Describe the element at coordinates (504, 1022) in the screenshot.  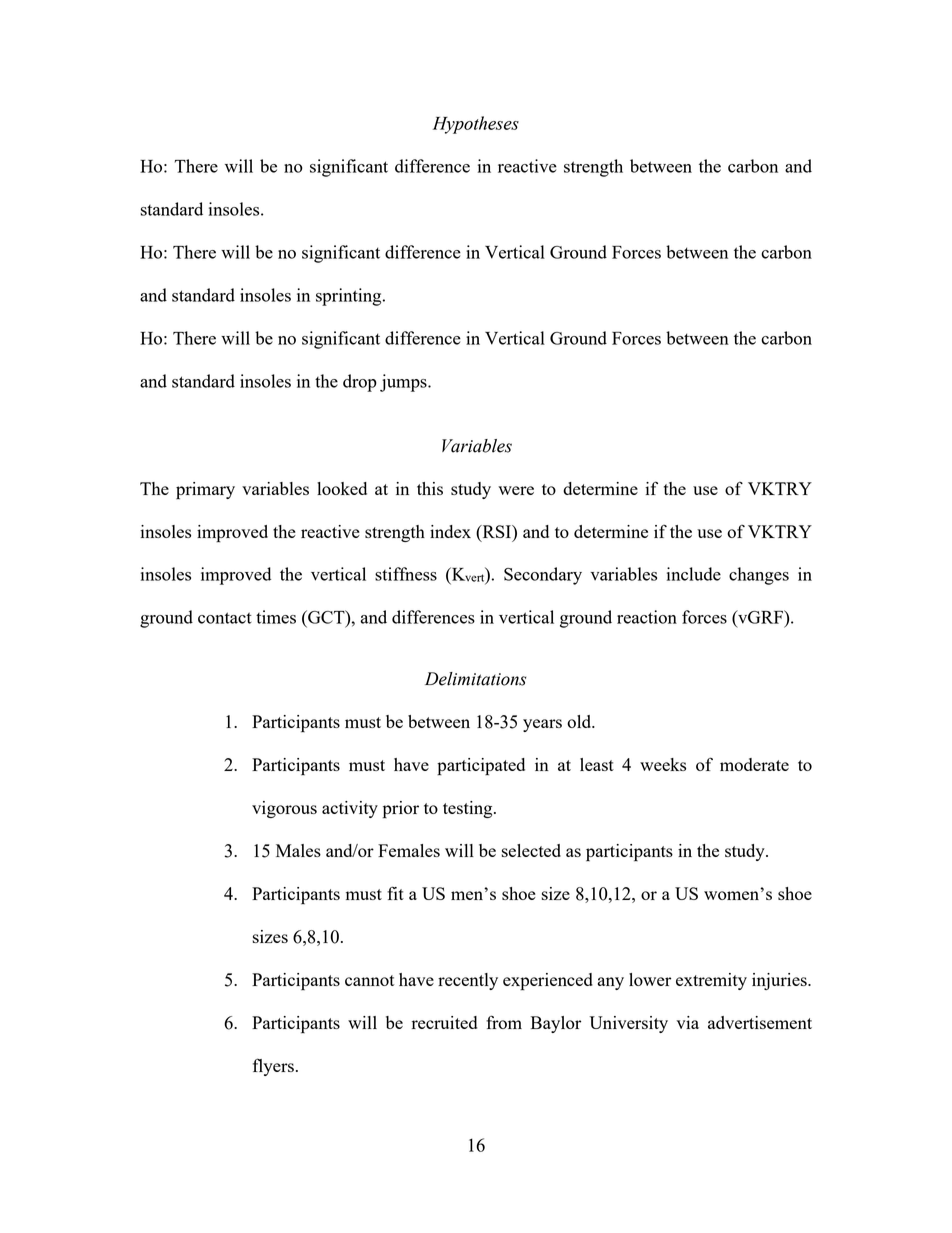
I see `from` at that location.
